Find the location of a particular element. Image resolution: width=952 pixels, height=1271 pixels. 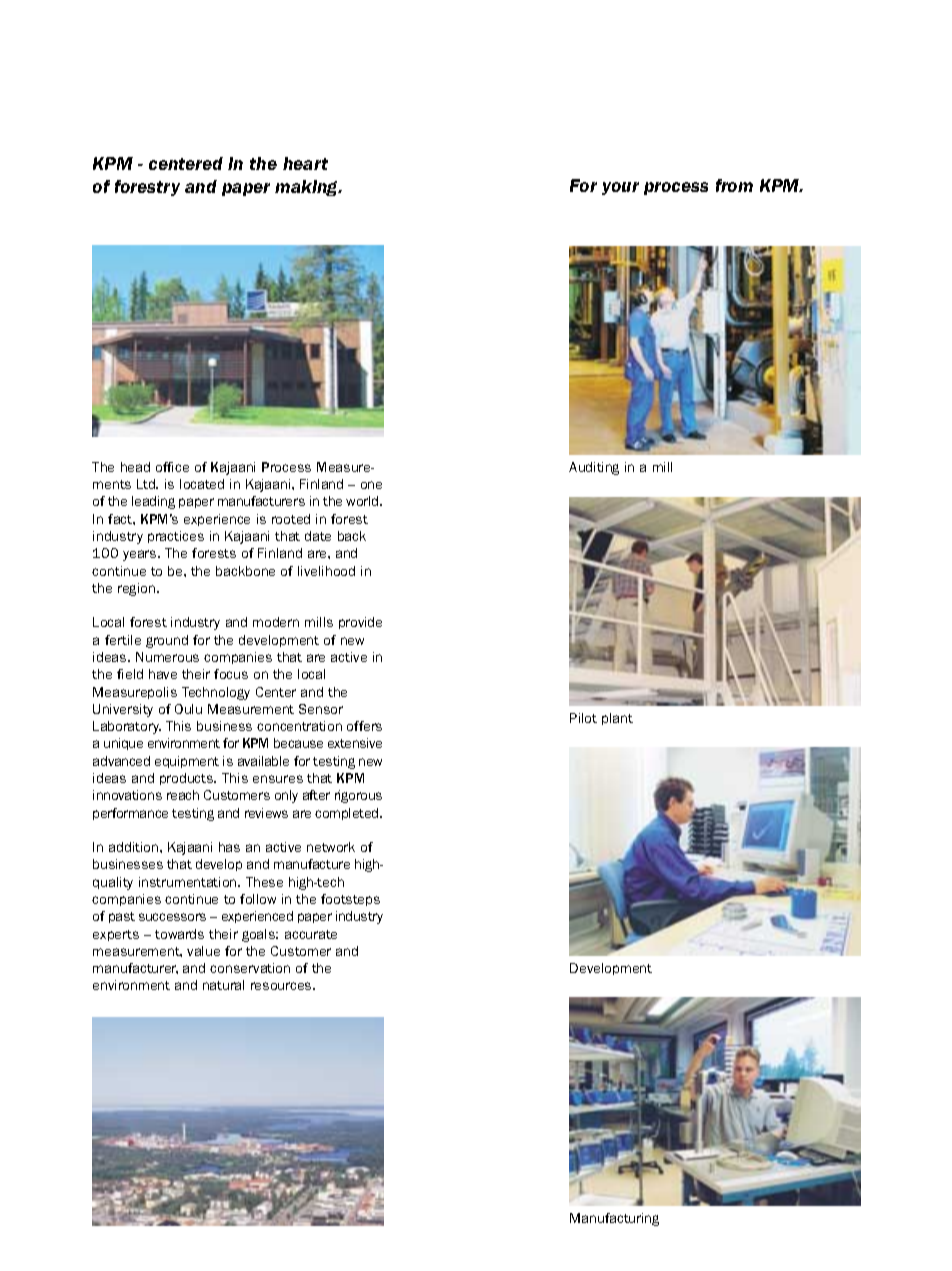

Numerous is located at coordinates (167, 657).
